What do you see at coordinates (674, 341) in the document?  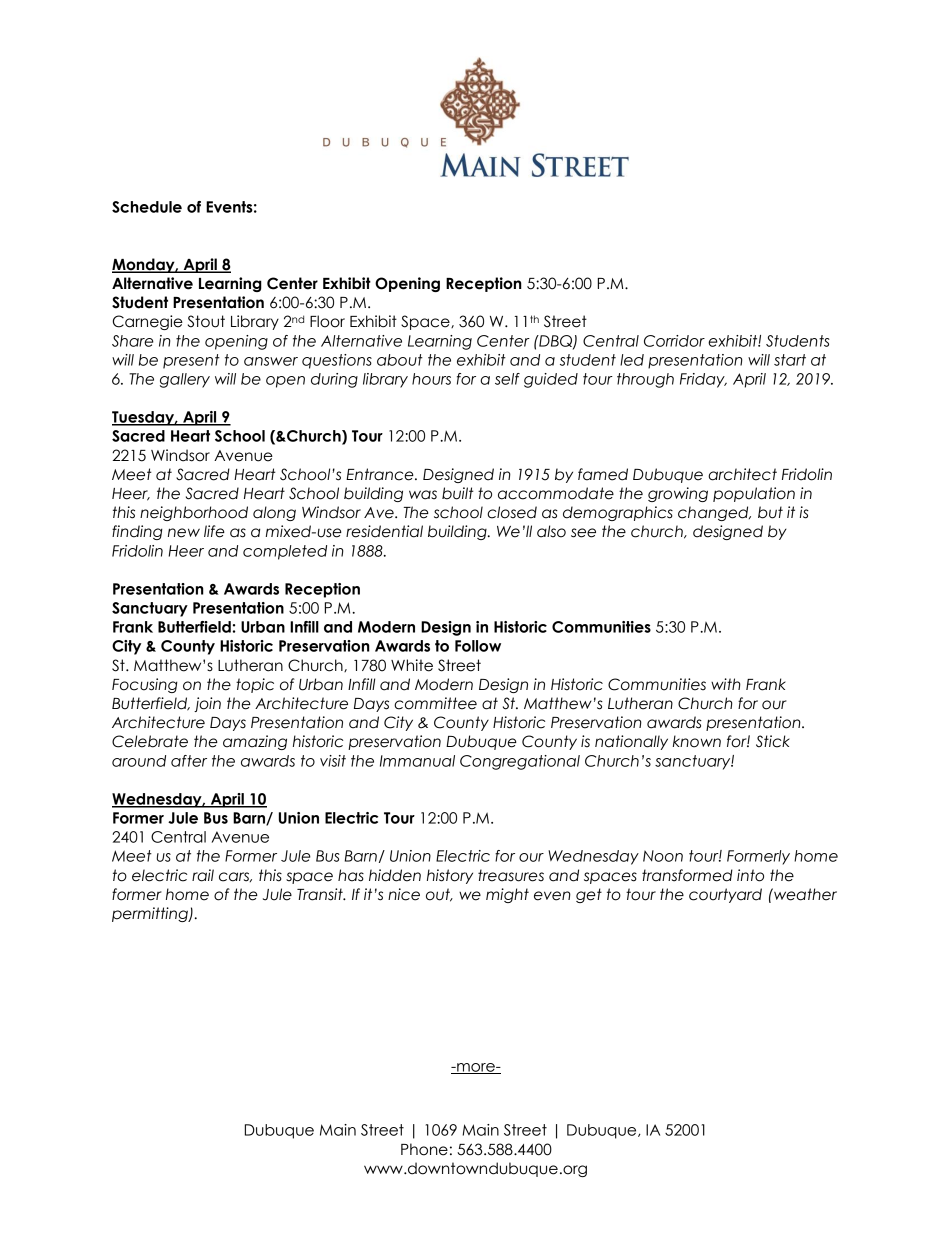 I see `Corridor` at bounding box center [674, 341].
